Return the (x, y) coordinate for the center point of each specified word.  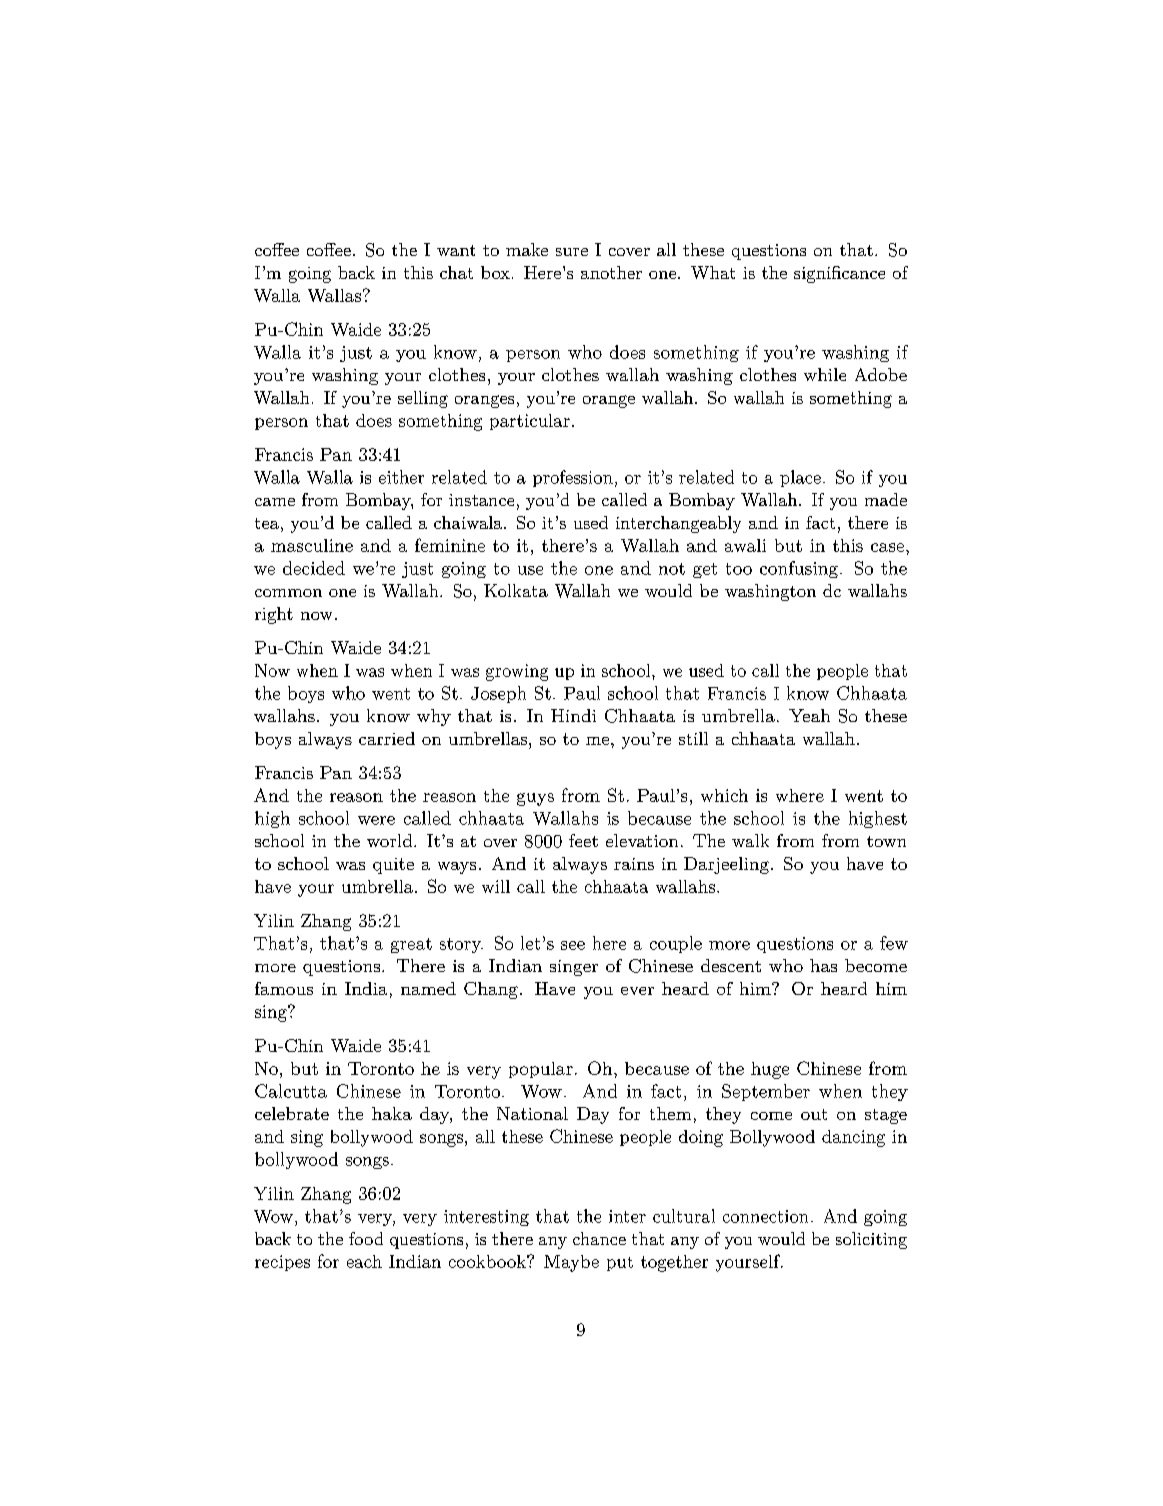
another (611, 272)
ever (637, 991)
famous (284, 988)
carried (387, 738)
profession (573, 478)
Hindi (573, 715)
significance (839, 274)
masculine (312, 545)
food (366, 1238)
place (800, 478)
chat (456, 272)
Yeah (809, 715)
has (823, 965)
